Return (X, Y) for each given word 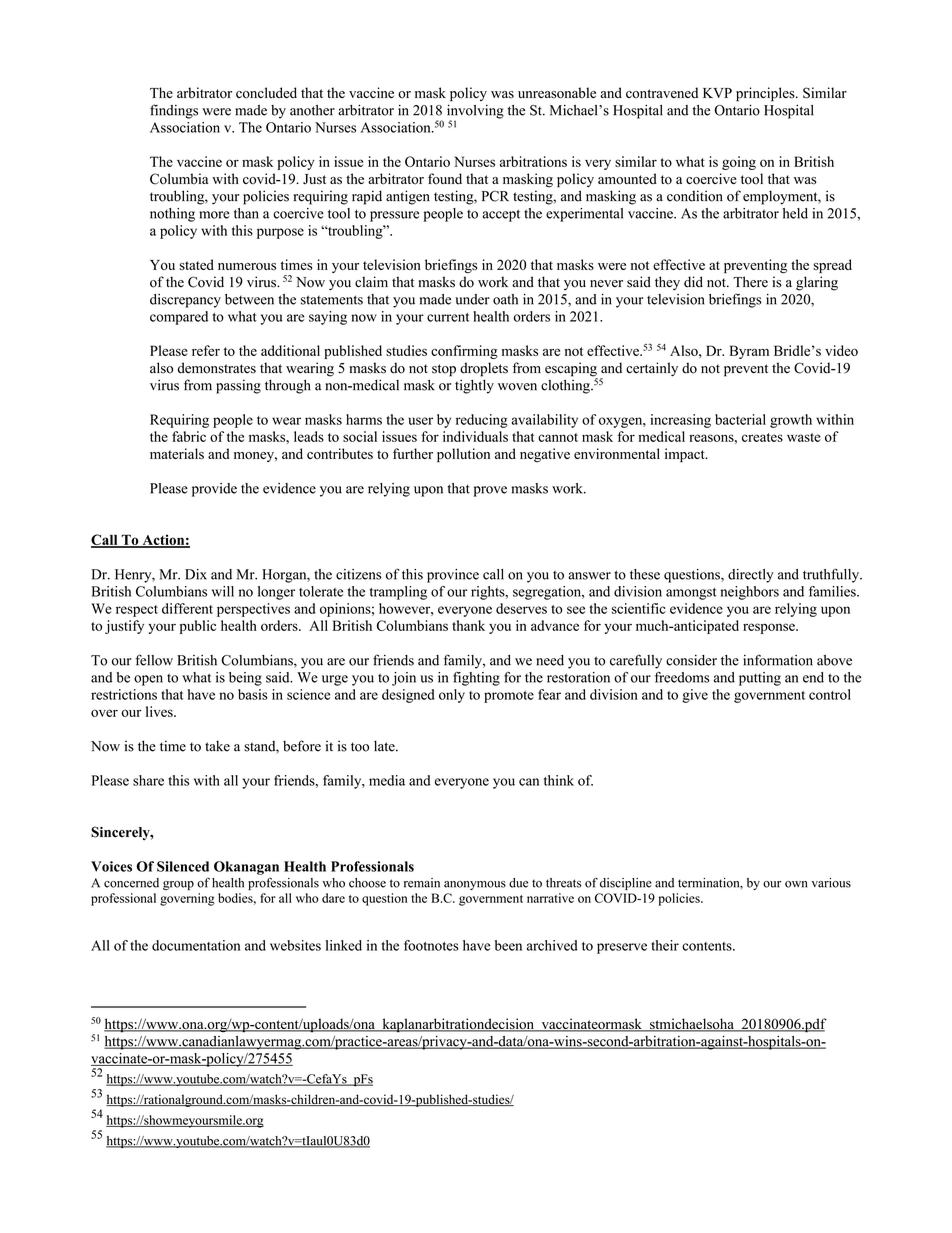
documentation (196, 945)
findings (174, 111)
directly (750, 576)
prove (490, 491)
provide (214, 490)
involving (475, 112)
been (508, 945)
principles (766, 94)
